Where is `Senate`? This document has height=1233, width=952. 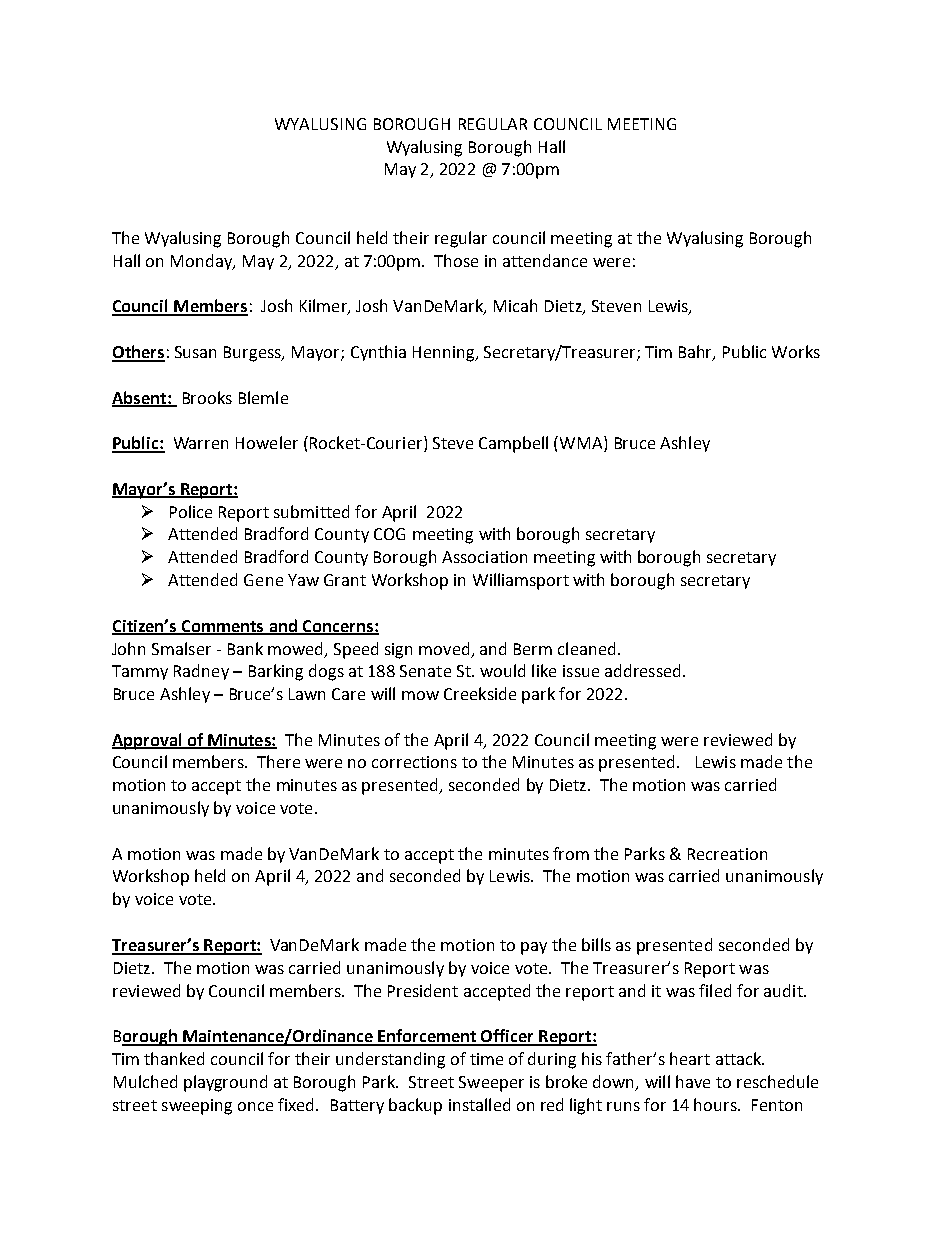 Senate is located at coordinates (425, 671).
